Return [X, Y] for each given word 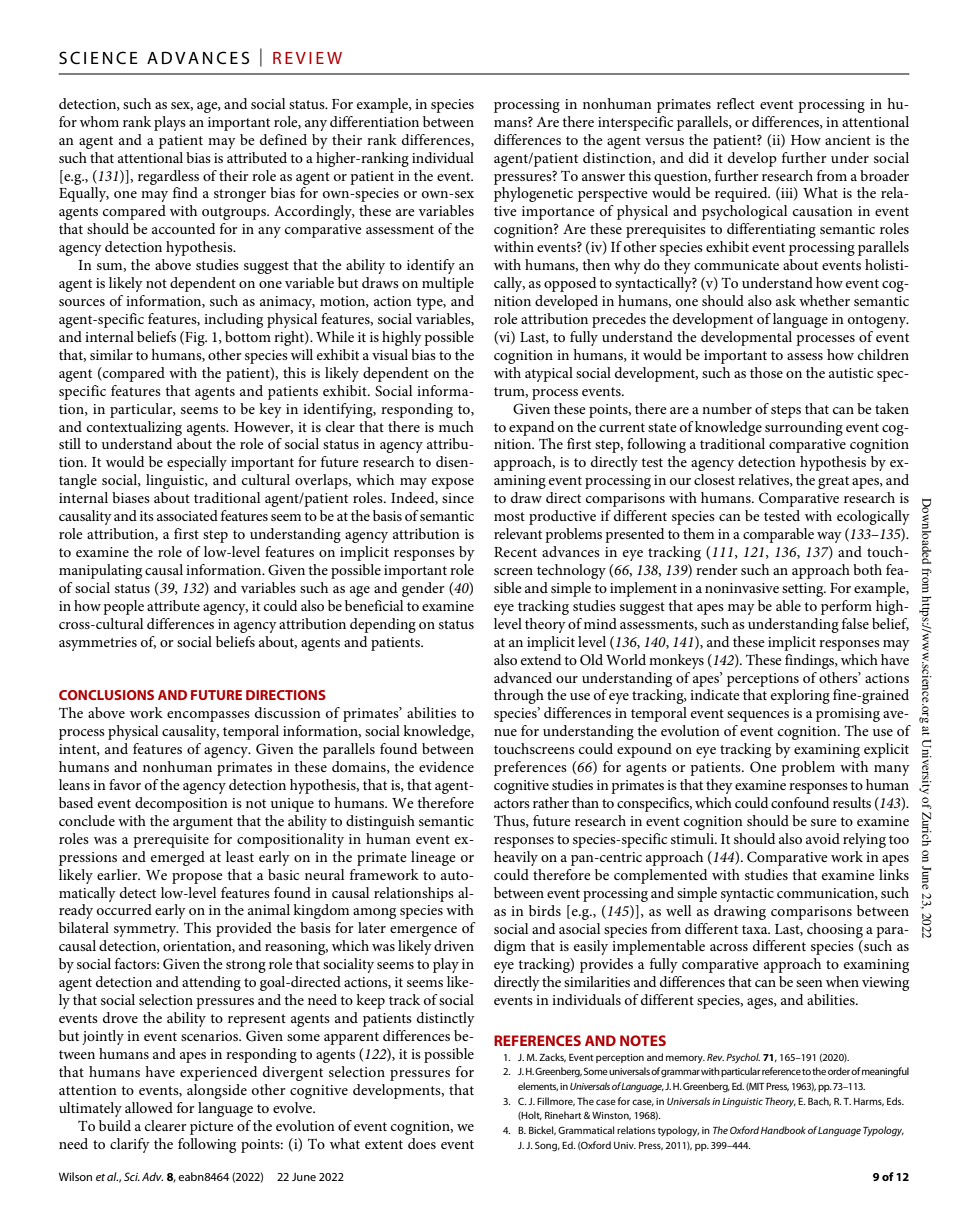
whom [99, 121]
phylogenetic [533, 194]
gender [423, 589]
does [422, 1143]
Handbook [783, 1130]
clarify [130, 1145]
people [123, 607]
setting [804, 590]
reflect [736, 103]
